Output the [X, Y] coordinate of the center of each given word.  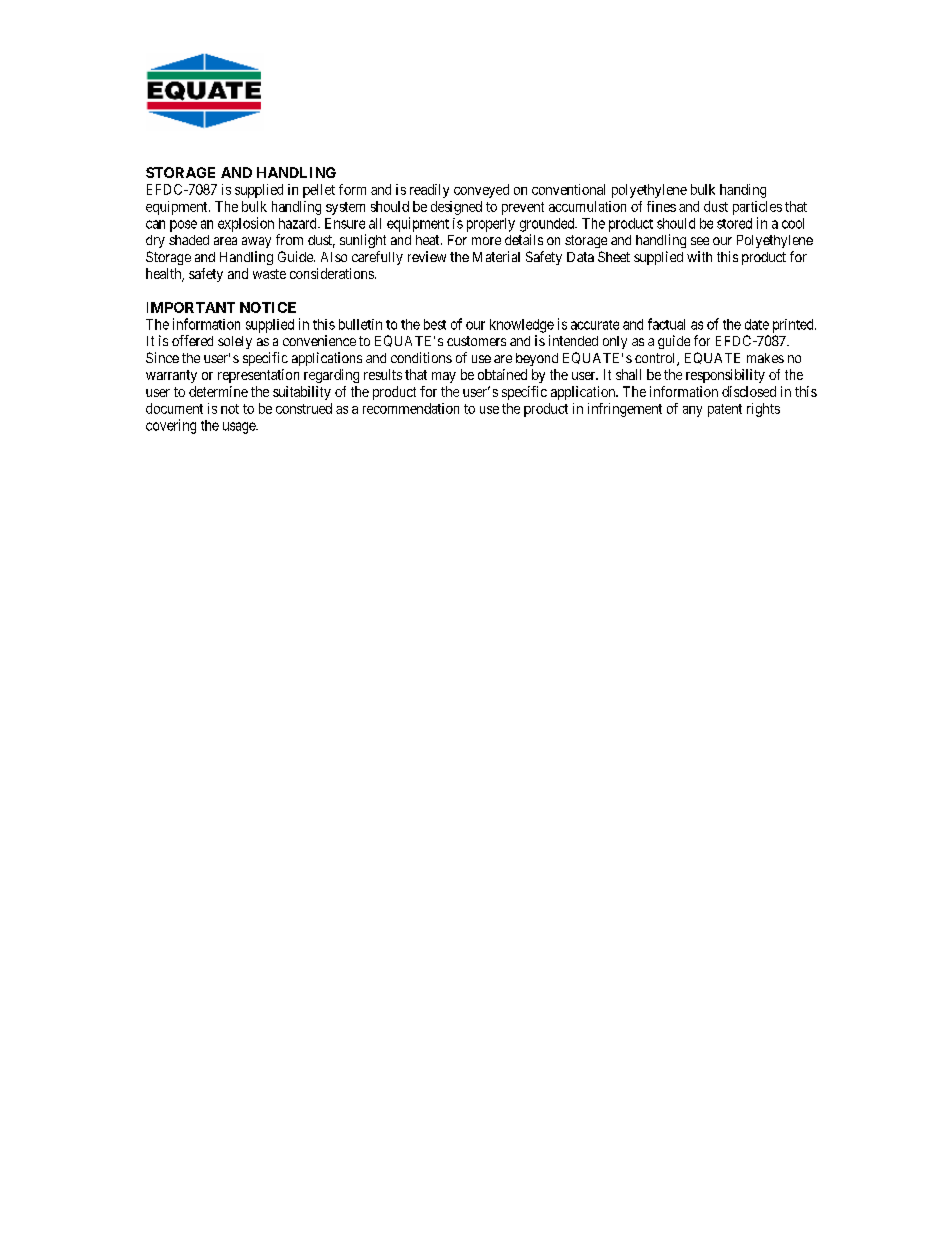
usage [240, 428]
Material [496, 256]
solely [235, 342]
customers [476, 341]
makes [765, 358]
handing [743, 191]
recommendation [411, 408]
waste [269, 274]
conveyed [481, 191]
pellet [319, 191]
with [699, 256]
